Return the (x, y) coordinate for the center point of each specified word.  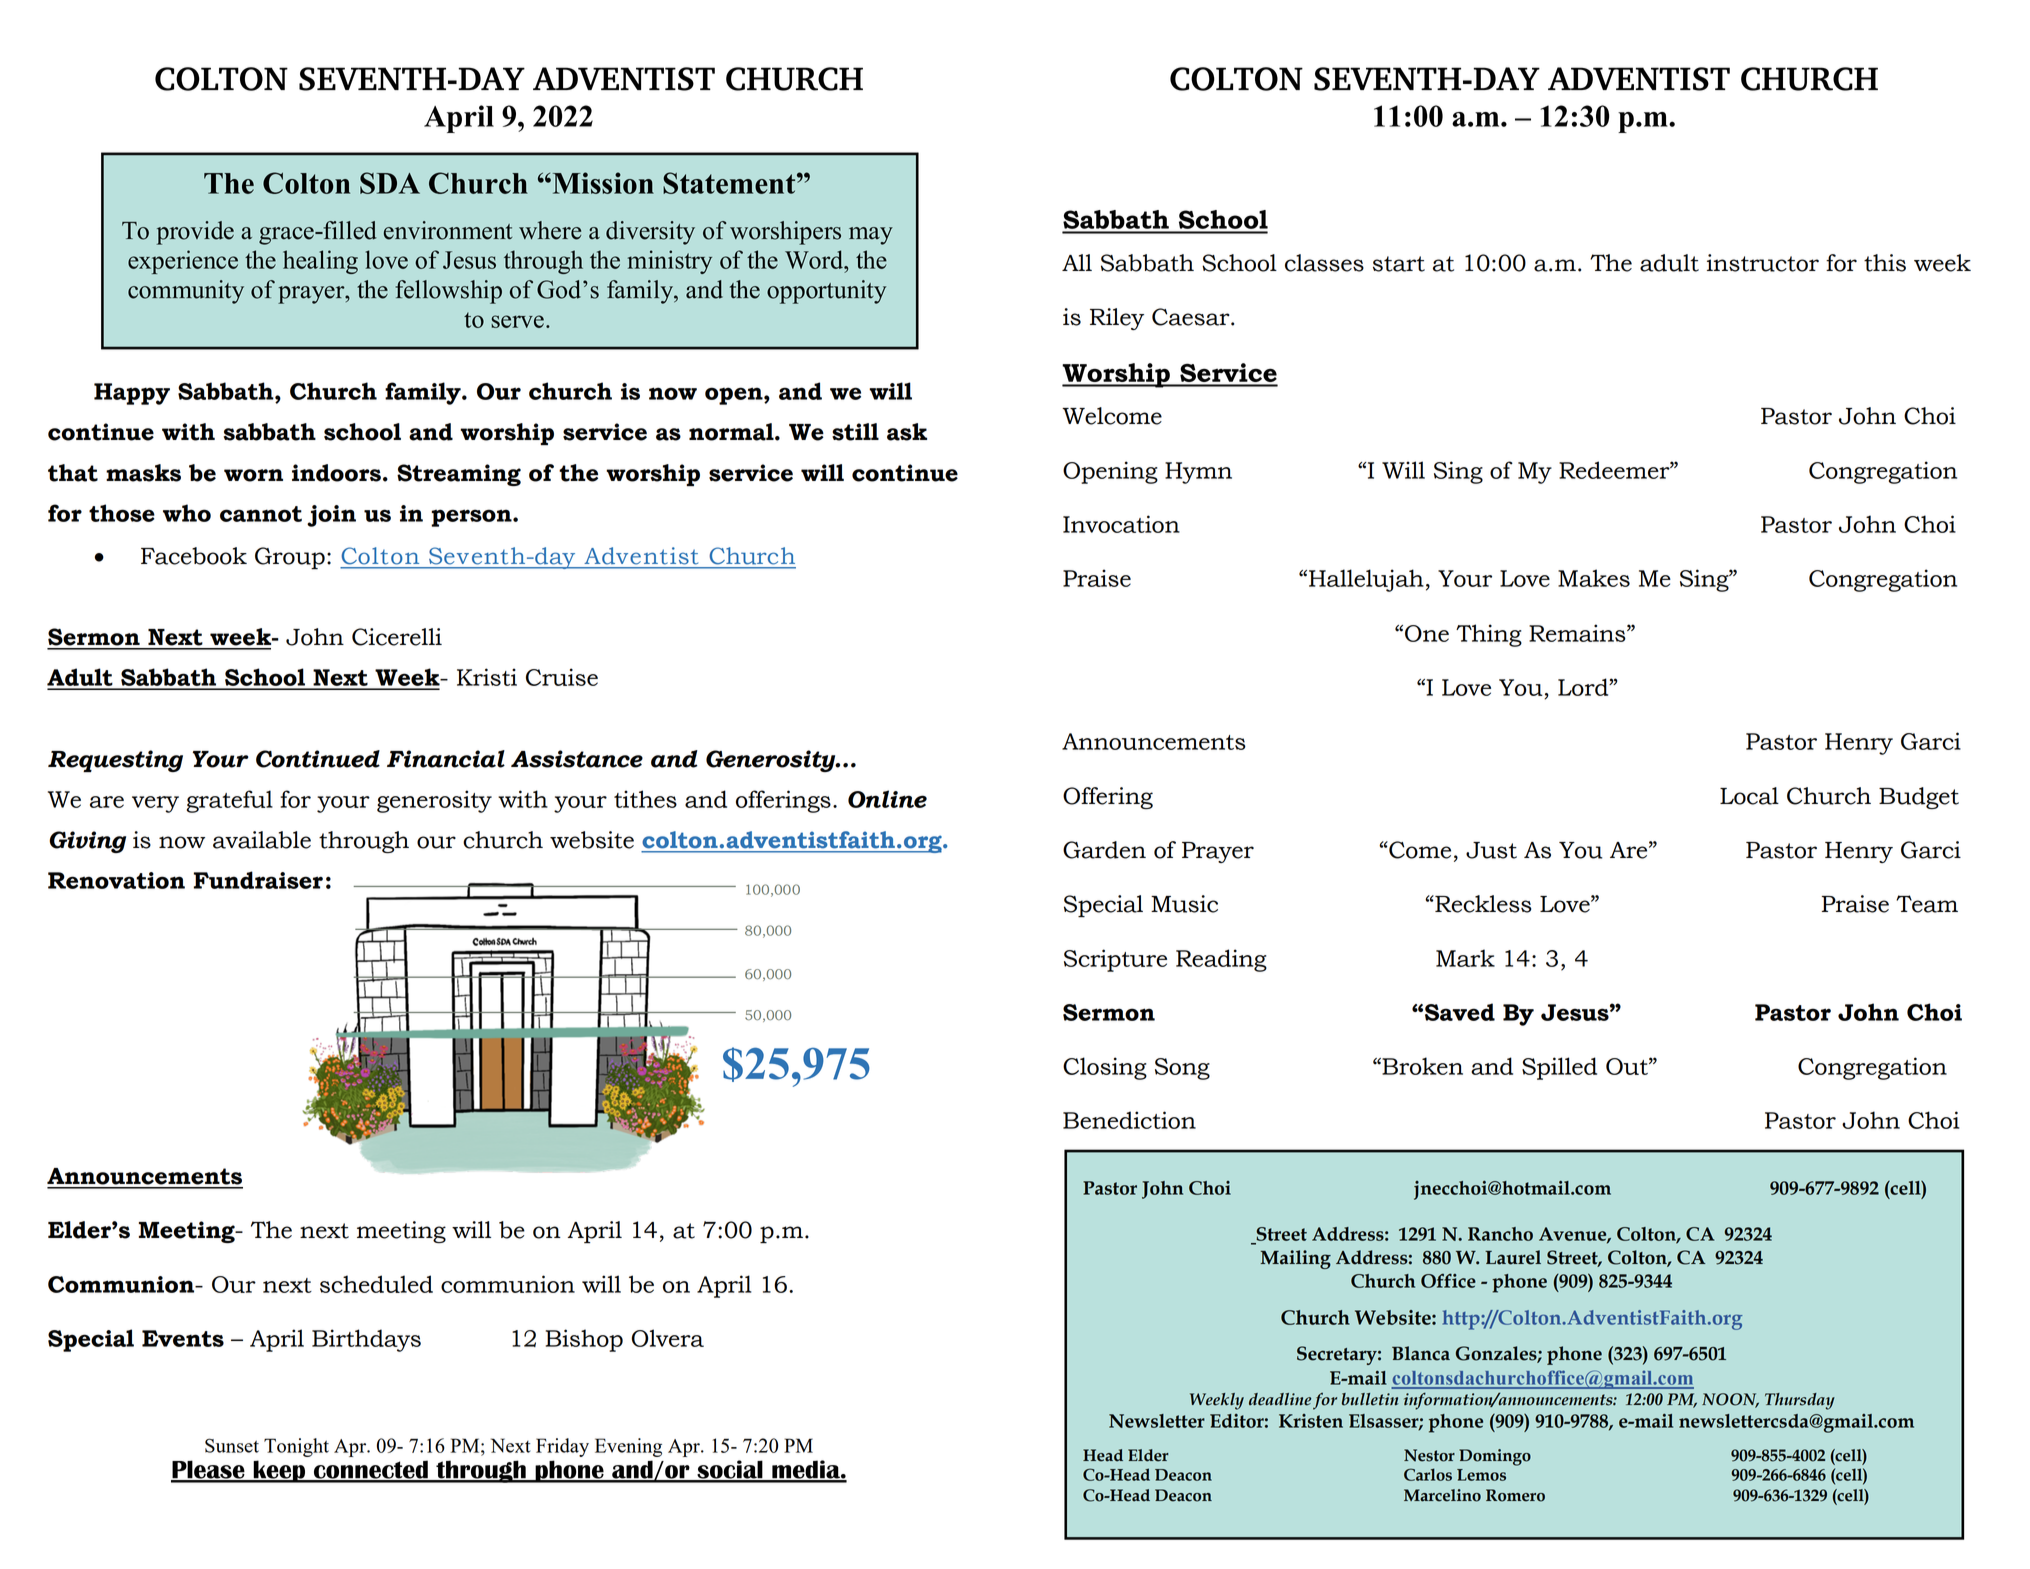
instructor (1763, 263)
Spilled (1559, 1068)
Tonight (296, 1447)
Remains (1578, 633)
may (871, 236)
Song (1182, 1069)
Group (290, 558)
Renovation (116, 880)
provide (195, 233)
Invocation (1121, 524)
